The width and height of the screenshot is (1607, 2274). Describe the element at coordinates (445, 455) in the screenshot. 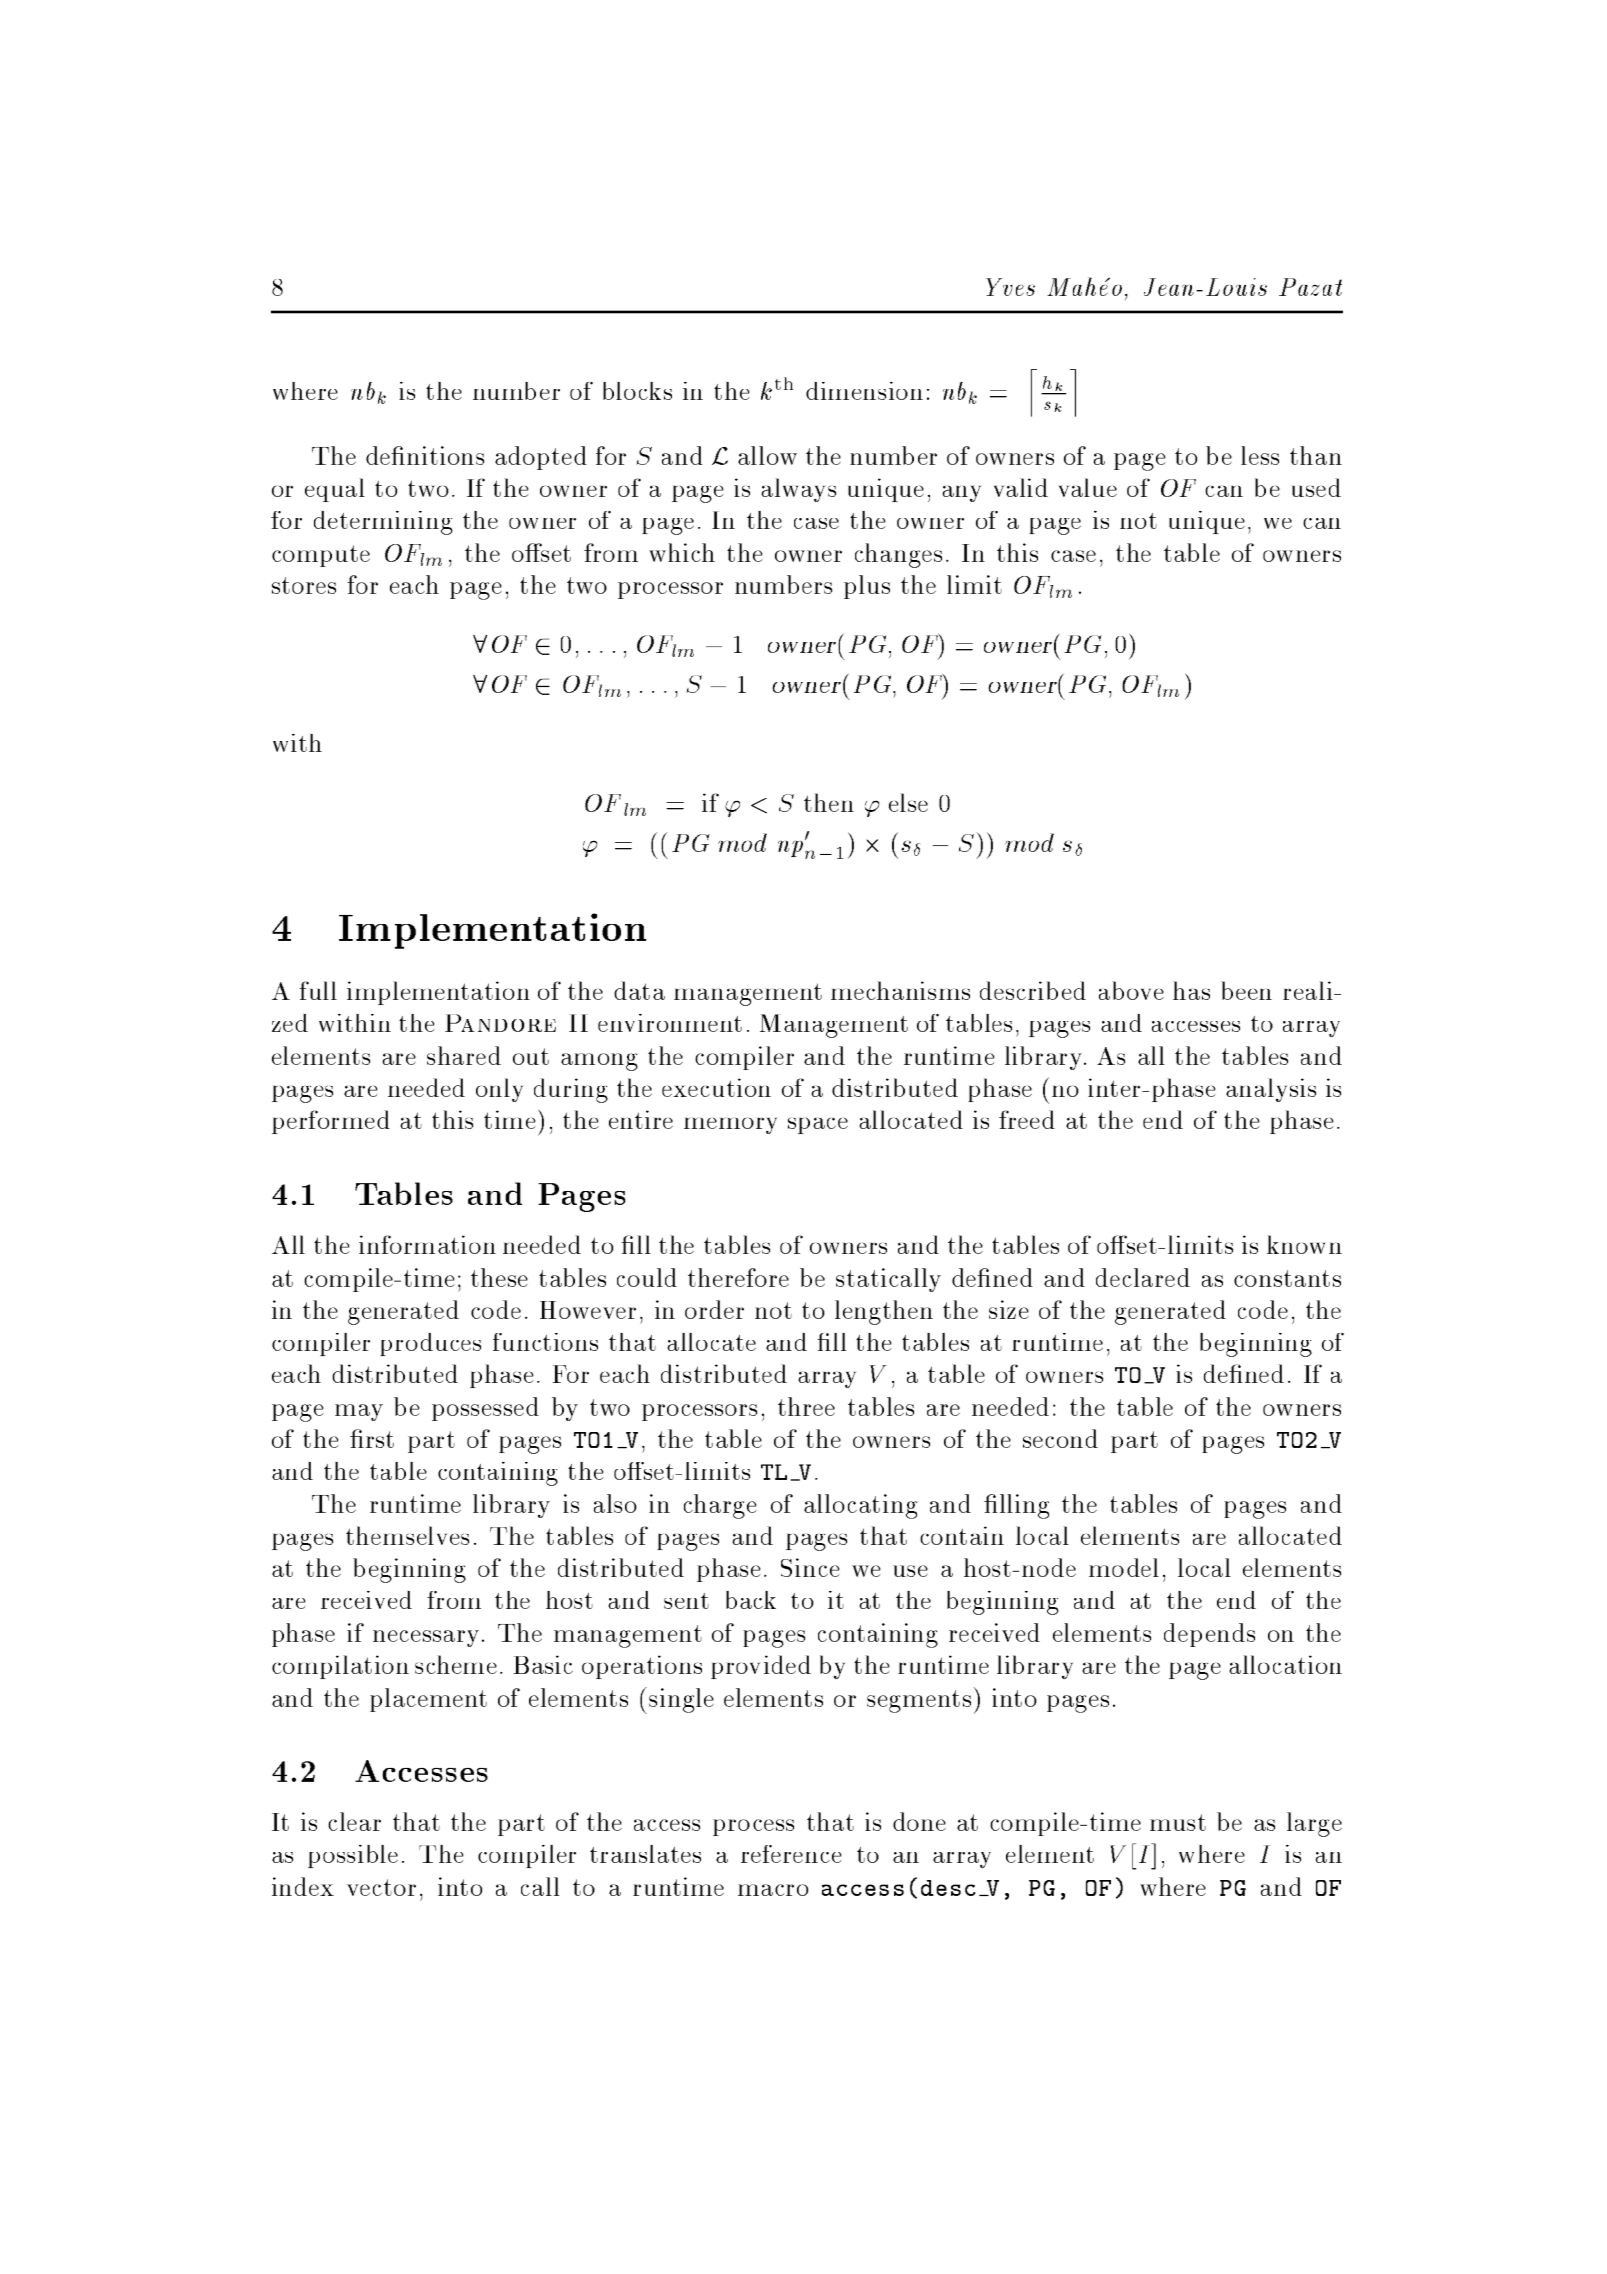

I see `nitions` at that location.
